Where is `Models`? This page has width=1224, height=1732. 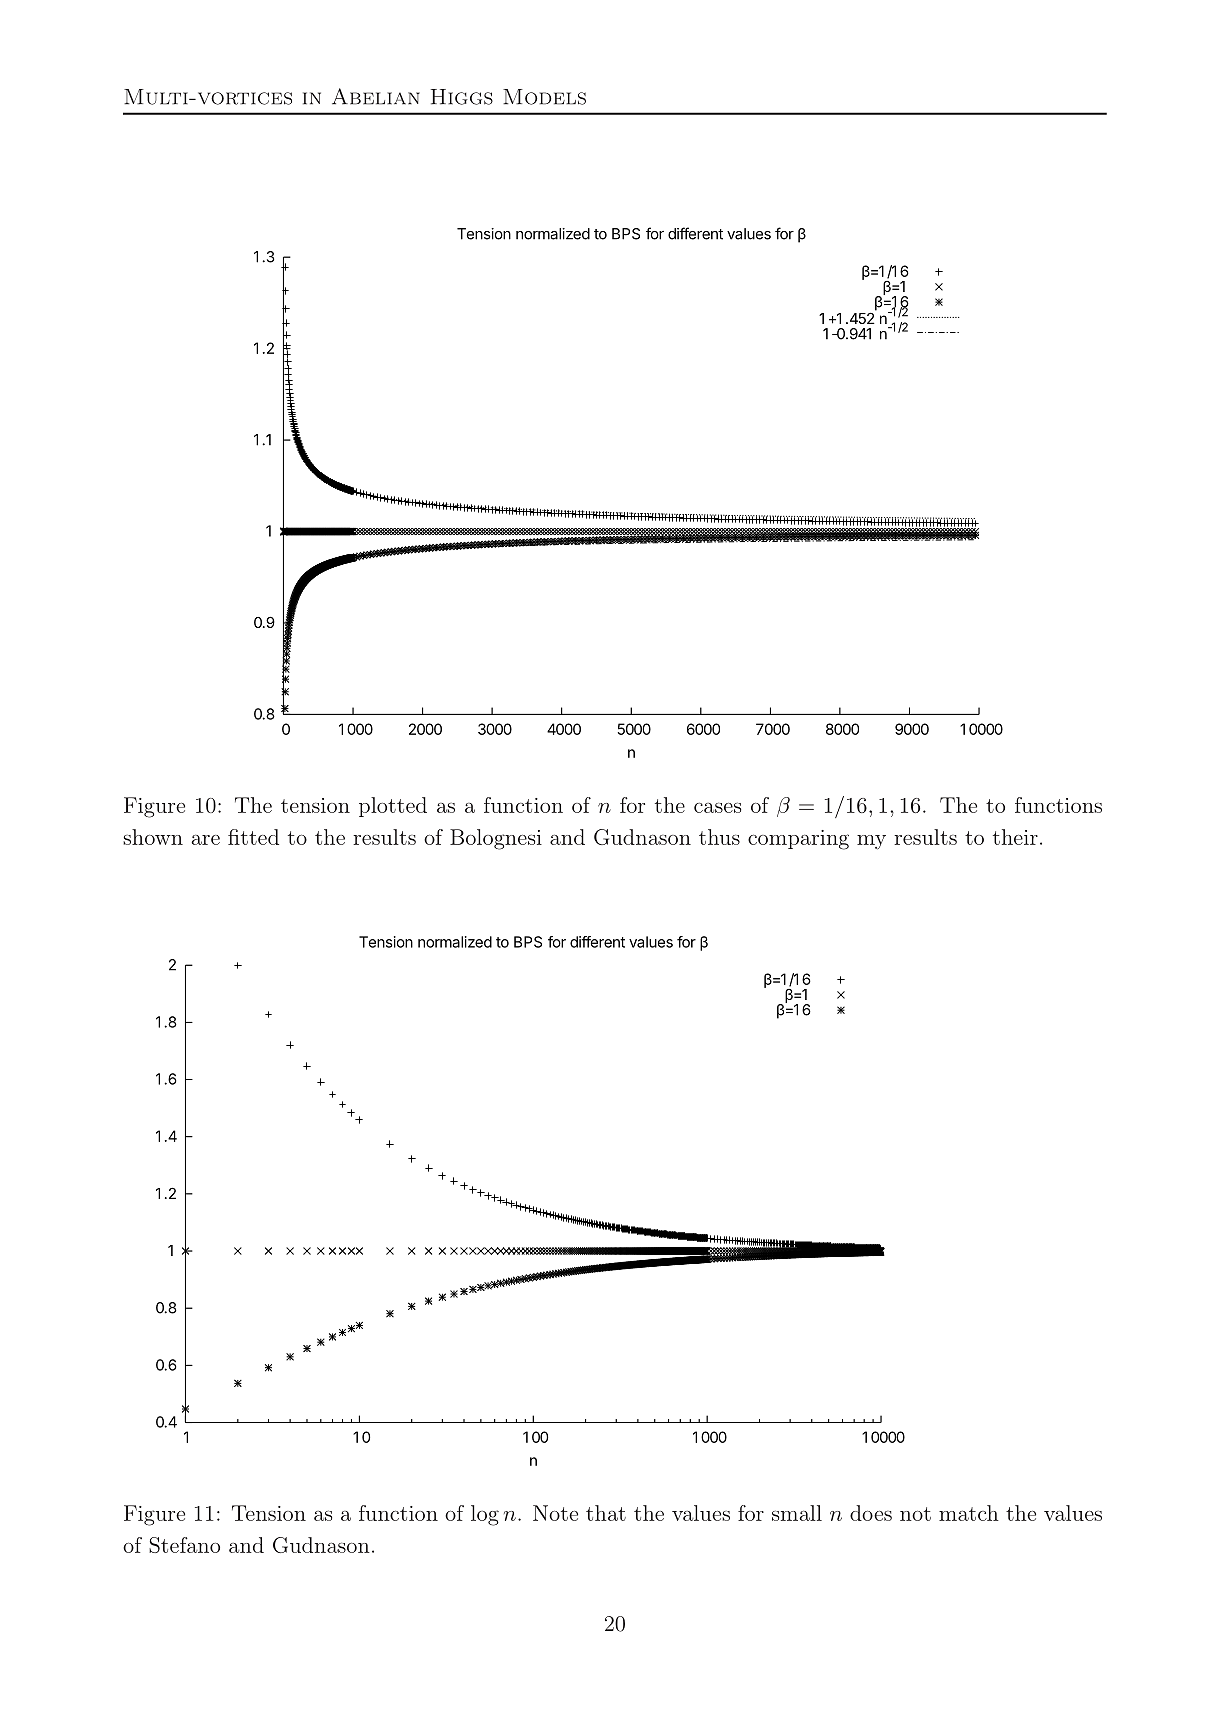 Models is located at coordinates (544, 97).
